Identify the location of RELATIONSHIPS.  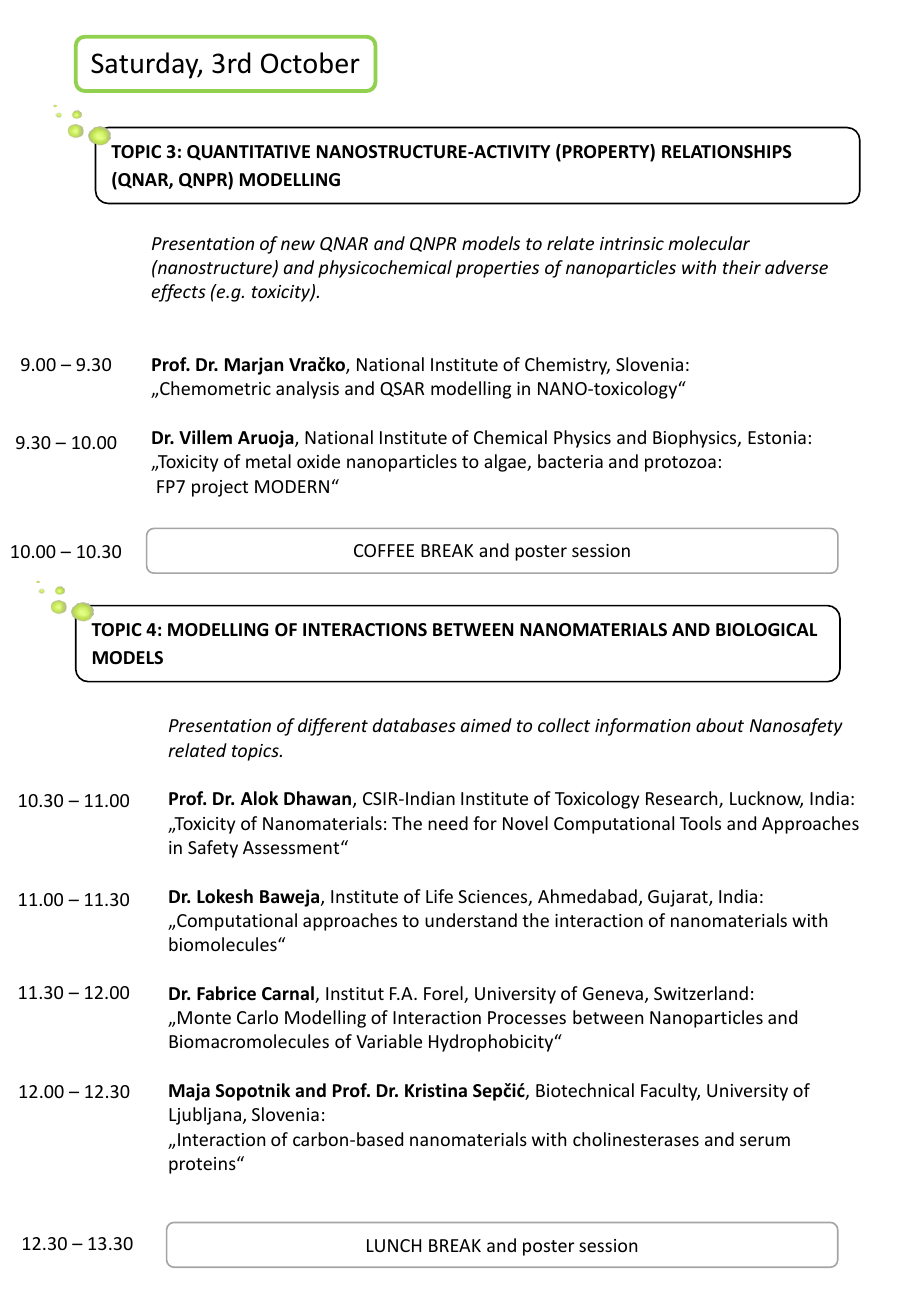
(727, 152).
